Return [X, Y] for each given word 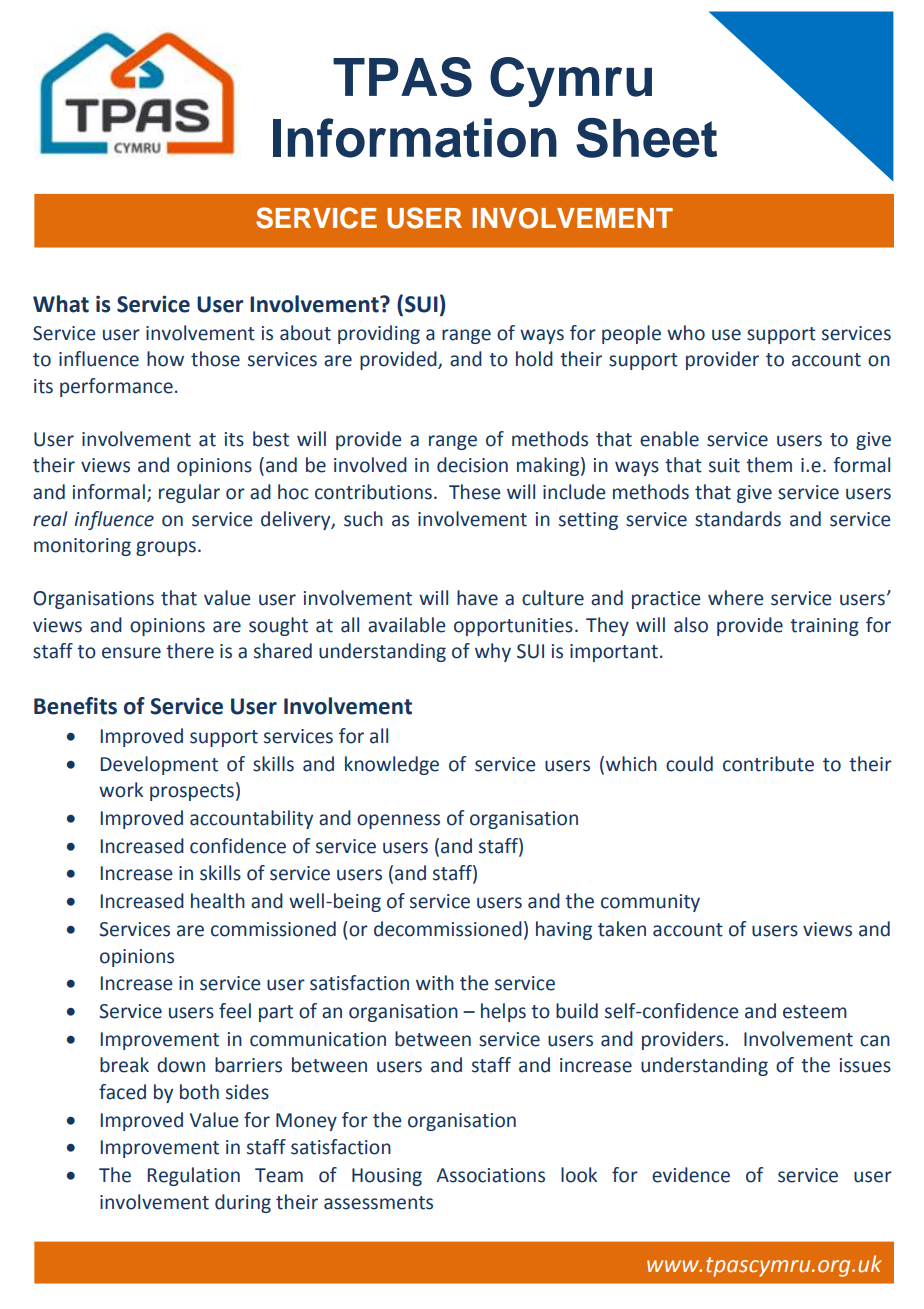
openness [398, 821]
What [61, 304]
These [475, 492]
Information [415, 138]
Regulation [194, 1176]
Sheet [646, 138]
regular [189, 493]
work [121, 790]
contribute [768, 764]
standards [738, 519]
